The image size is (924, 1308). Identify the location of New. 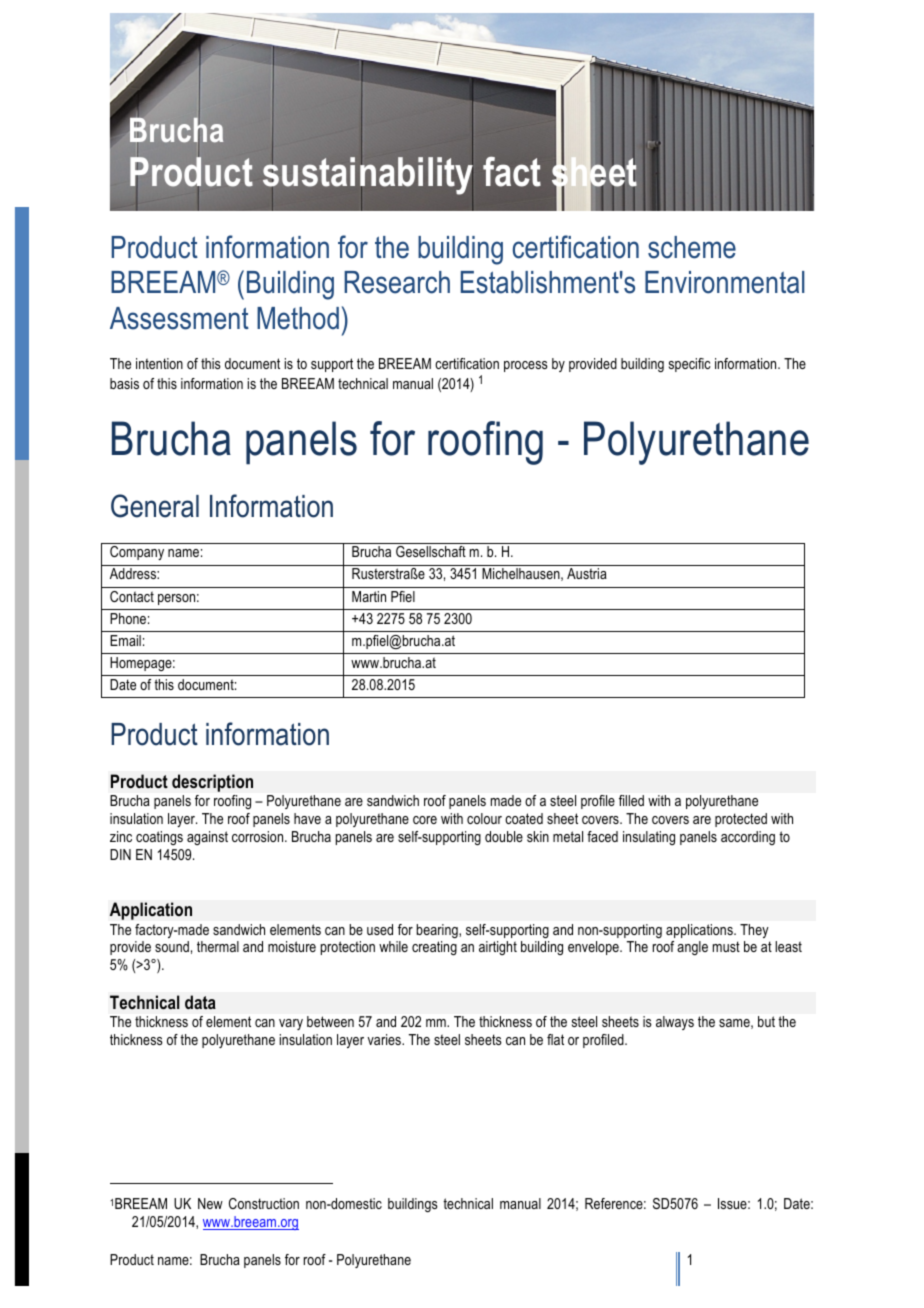
(210, 1203).
